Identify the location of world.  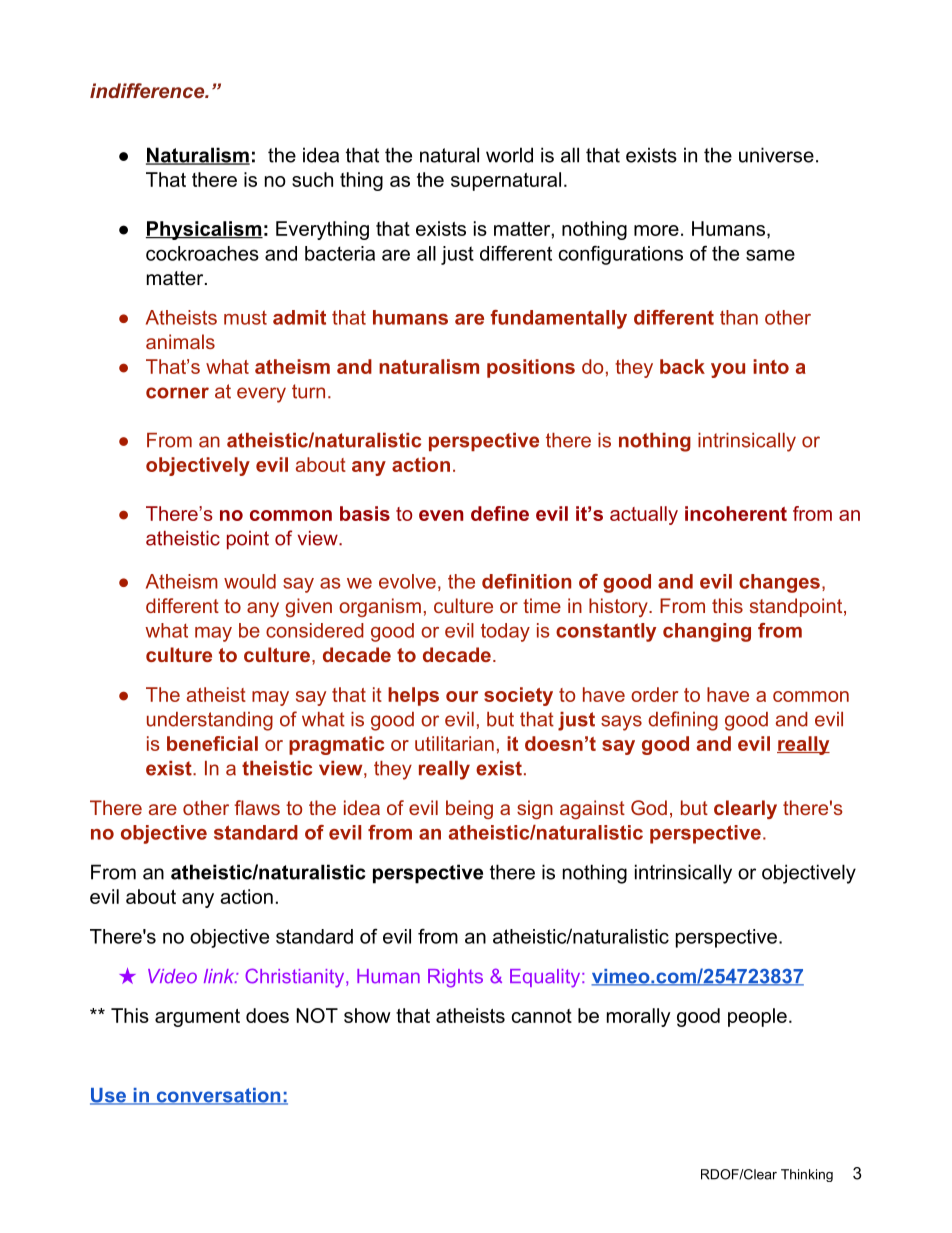
(509, 155).
